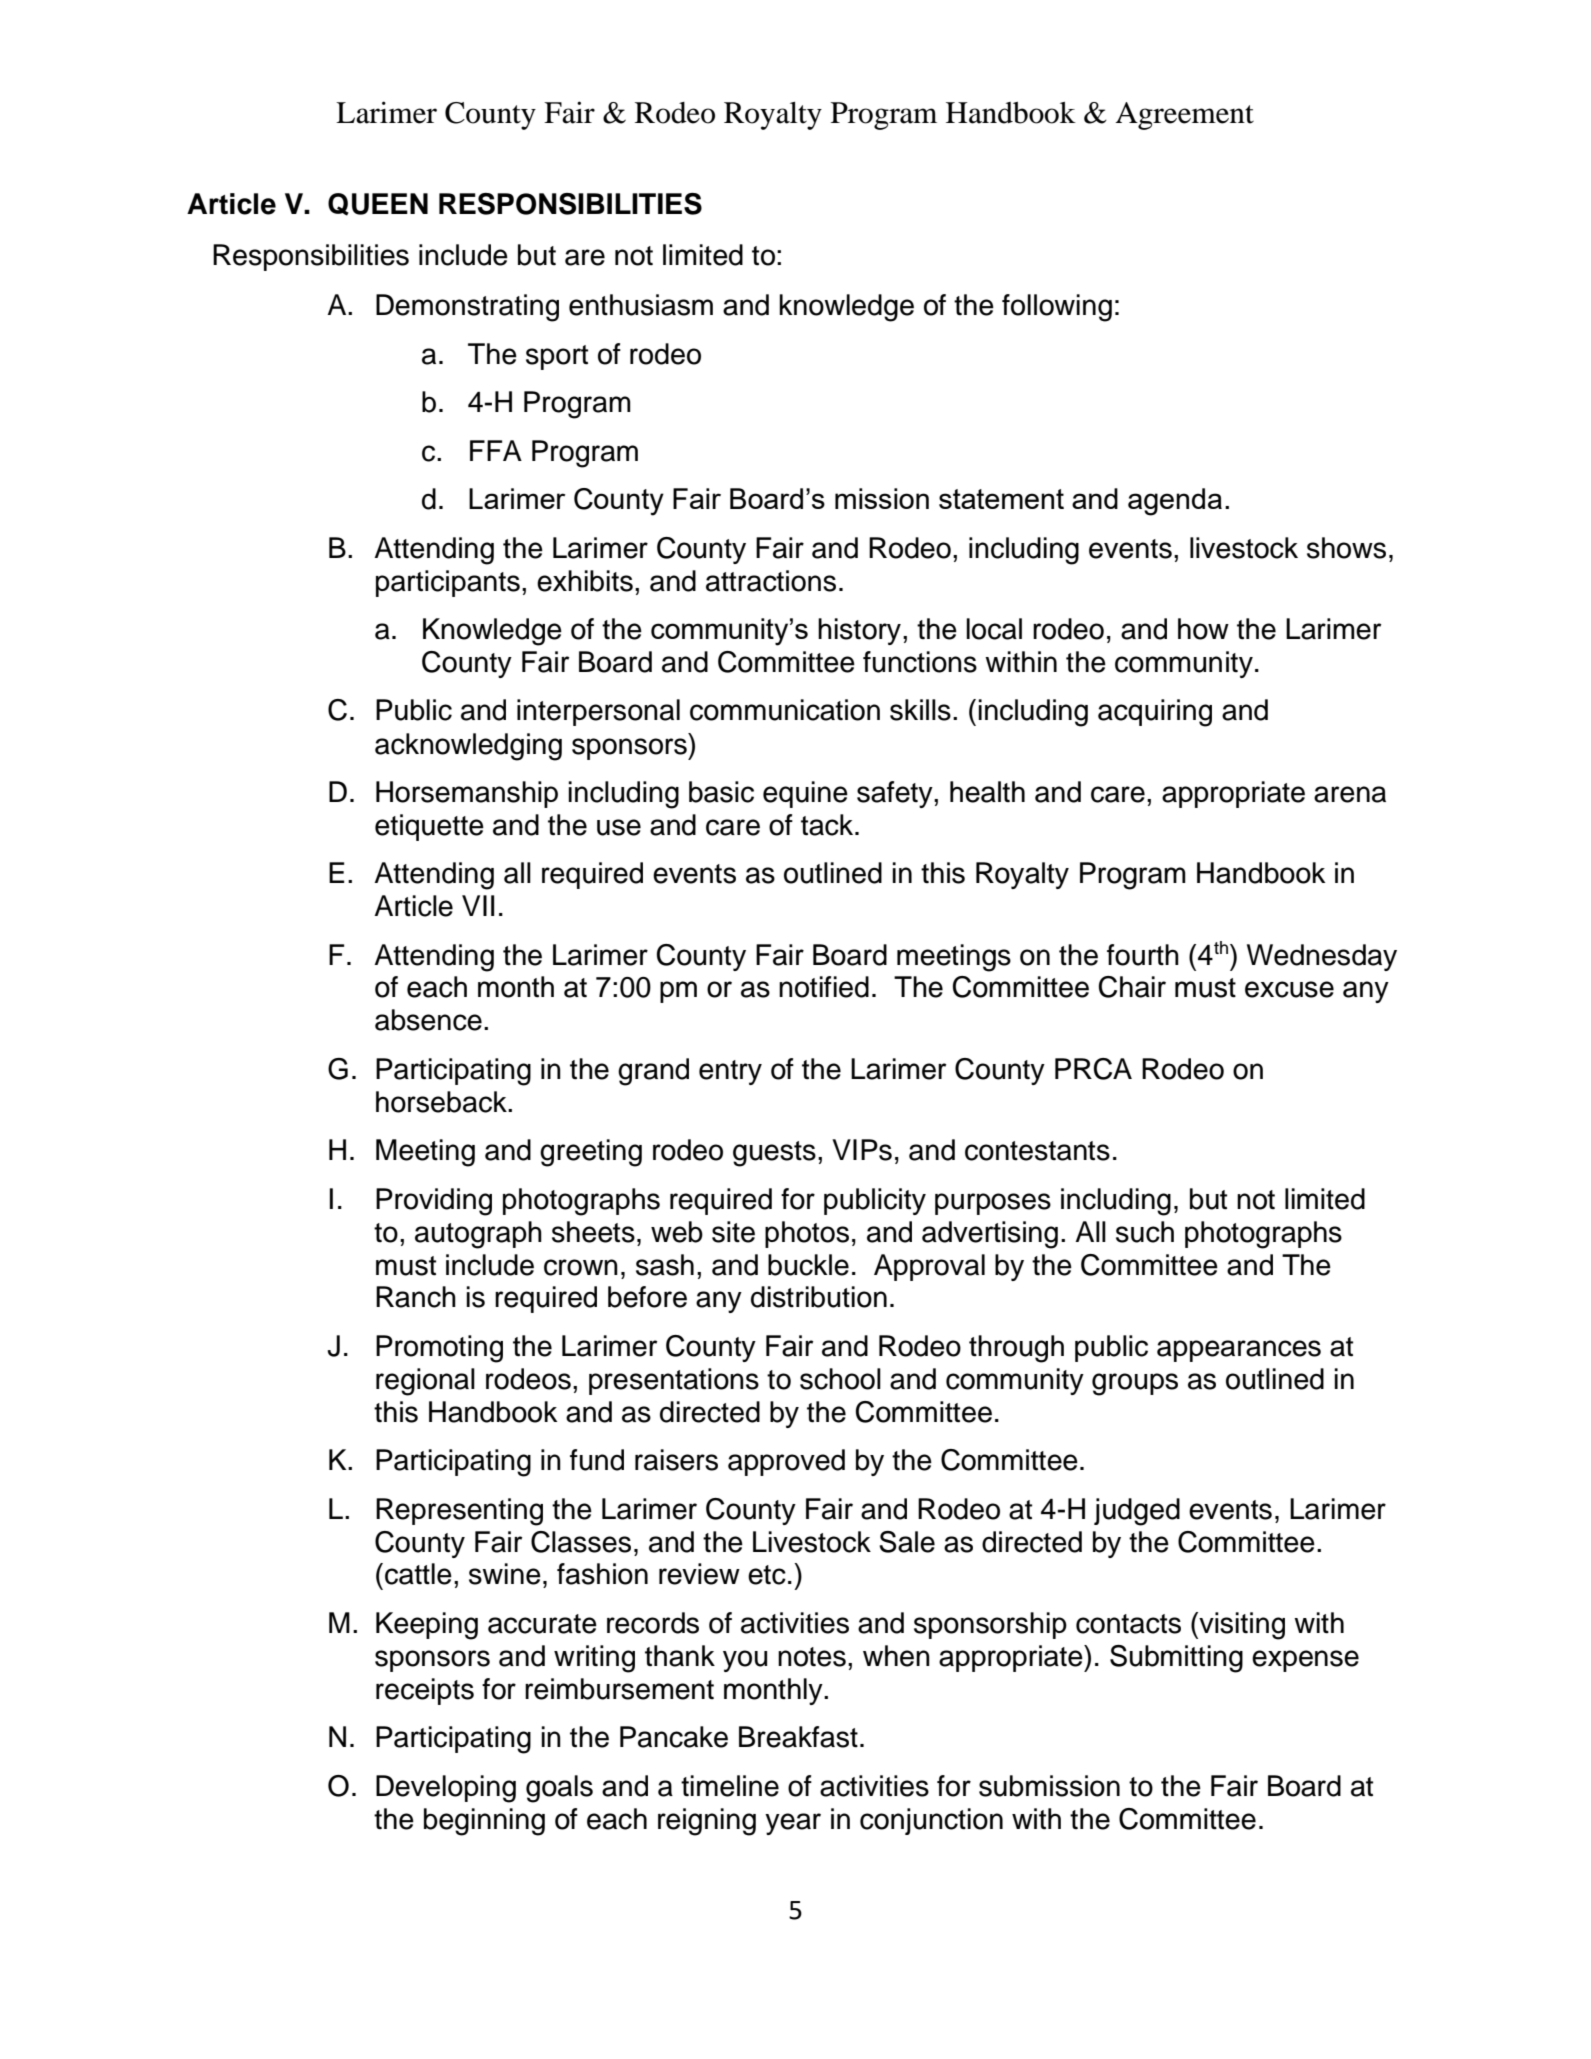 The height and width of the document is (2059, 1591). What do you see at coordinates (439, 1349) in the document?
I see `Promoting` at bounding box center [439, 1349].
